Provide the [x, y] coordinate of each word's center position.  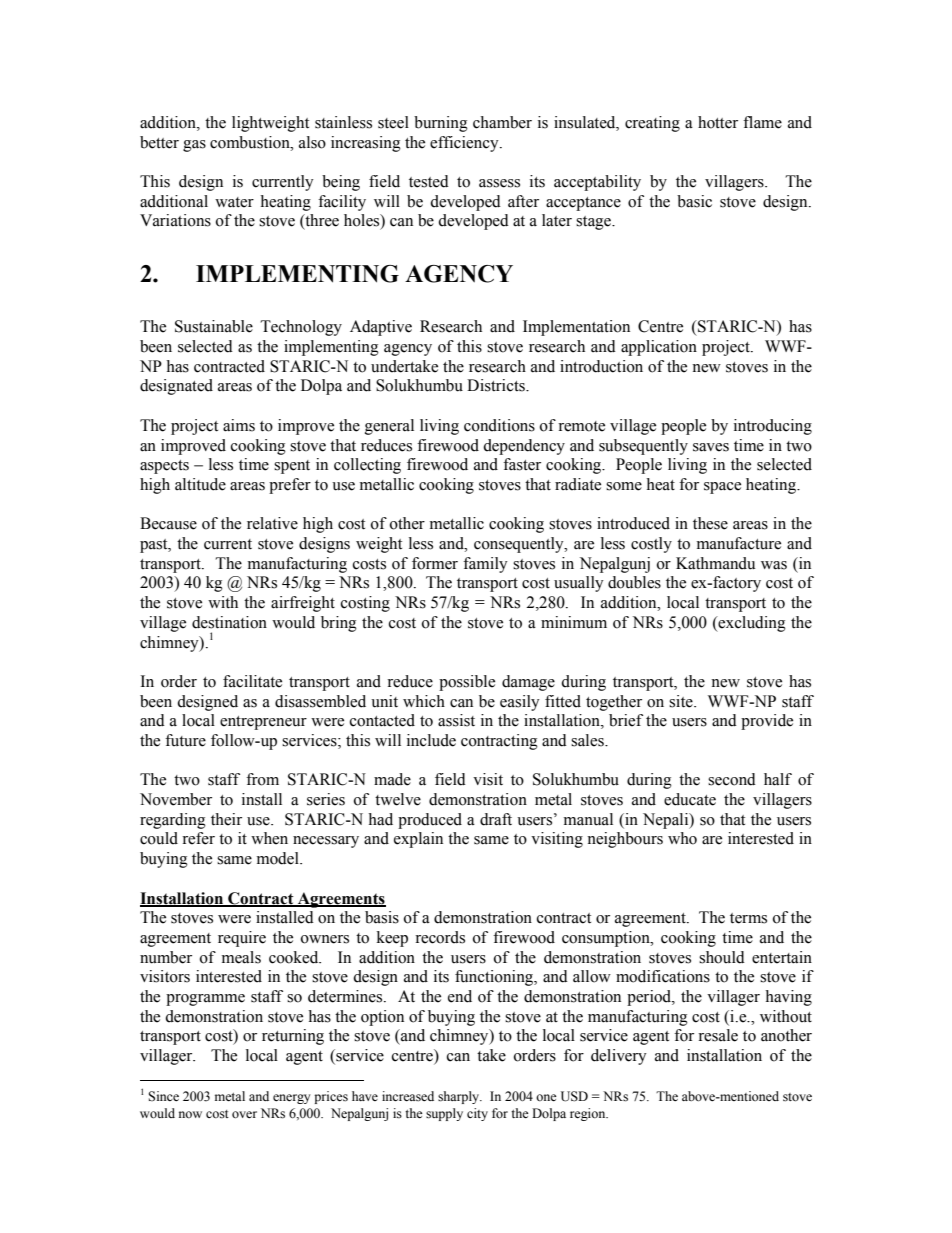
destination [229, 622]
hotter [718, 122]
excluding [751, 624]
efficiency [465, 144]
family [485, 565]
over [244, 1115]
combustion [251, 142]
